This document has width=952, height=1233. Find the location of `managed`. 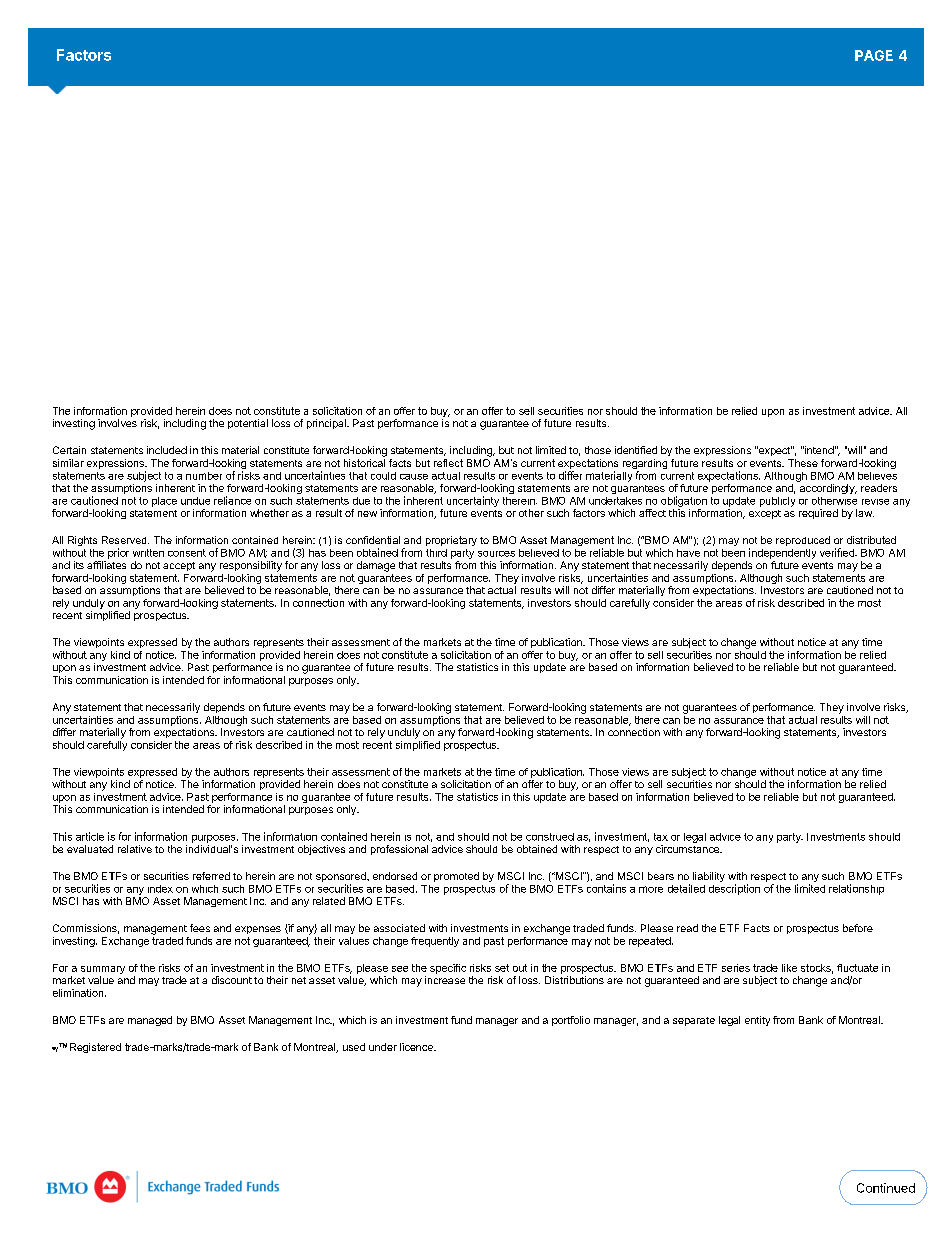

managed is located at coordinates (150, 1021).
